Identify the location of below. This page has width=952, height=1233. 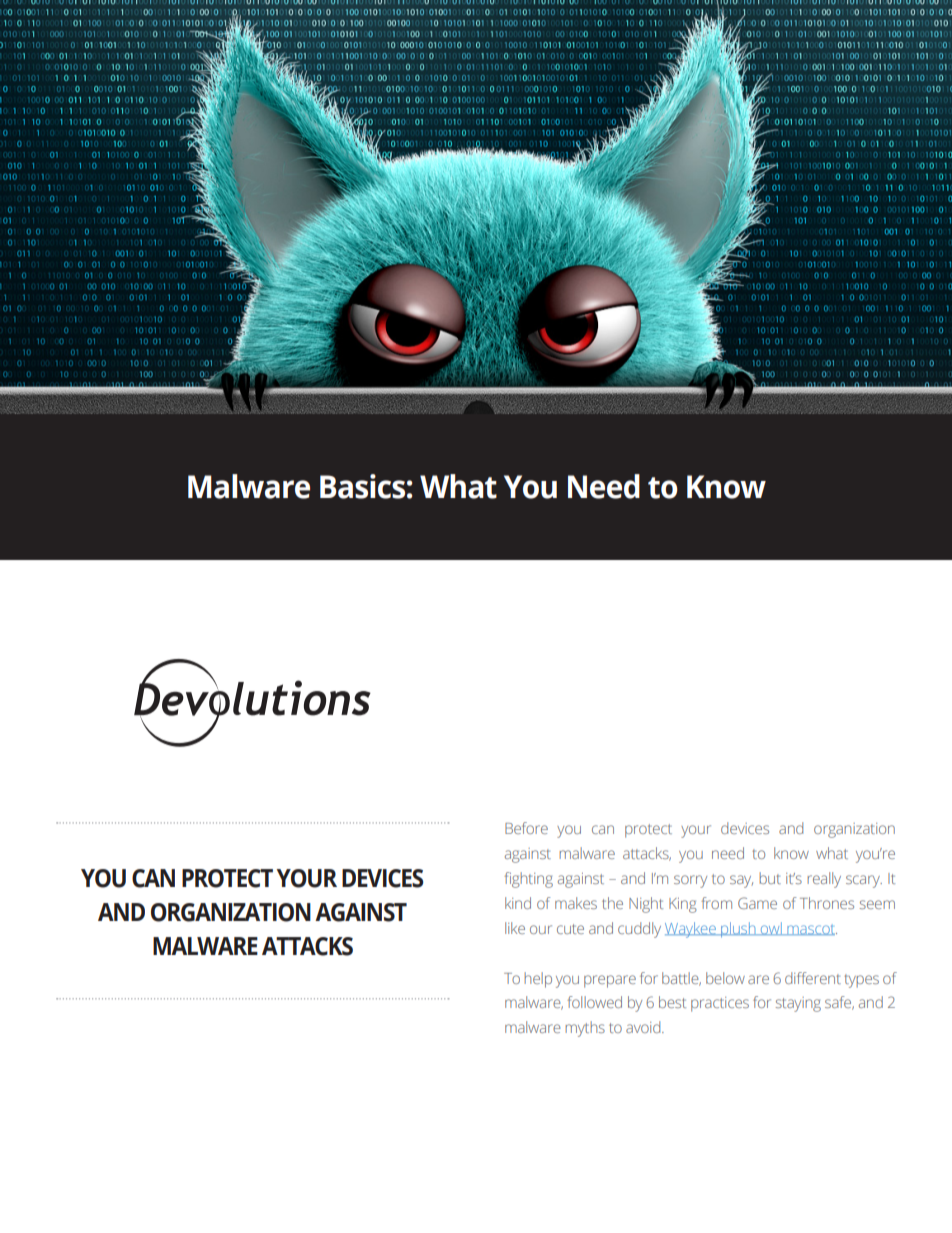
(725, 978).
